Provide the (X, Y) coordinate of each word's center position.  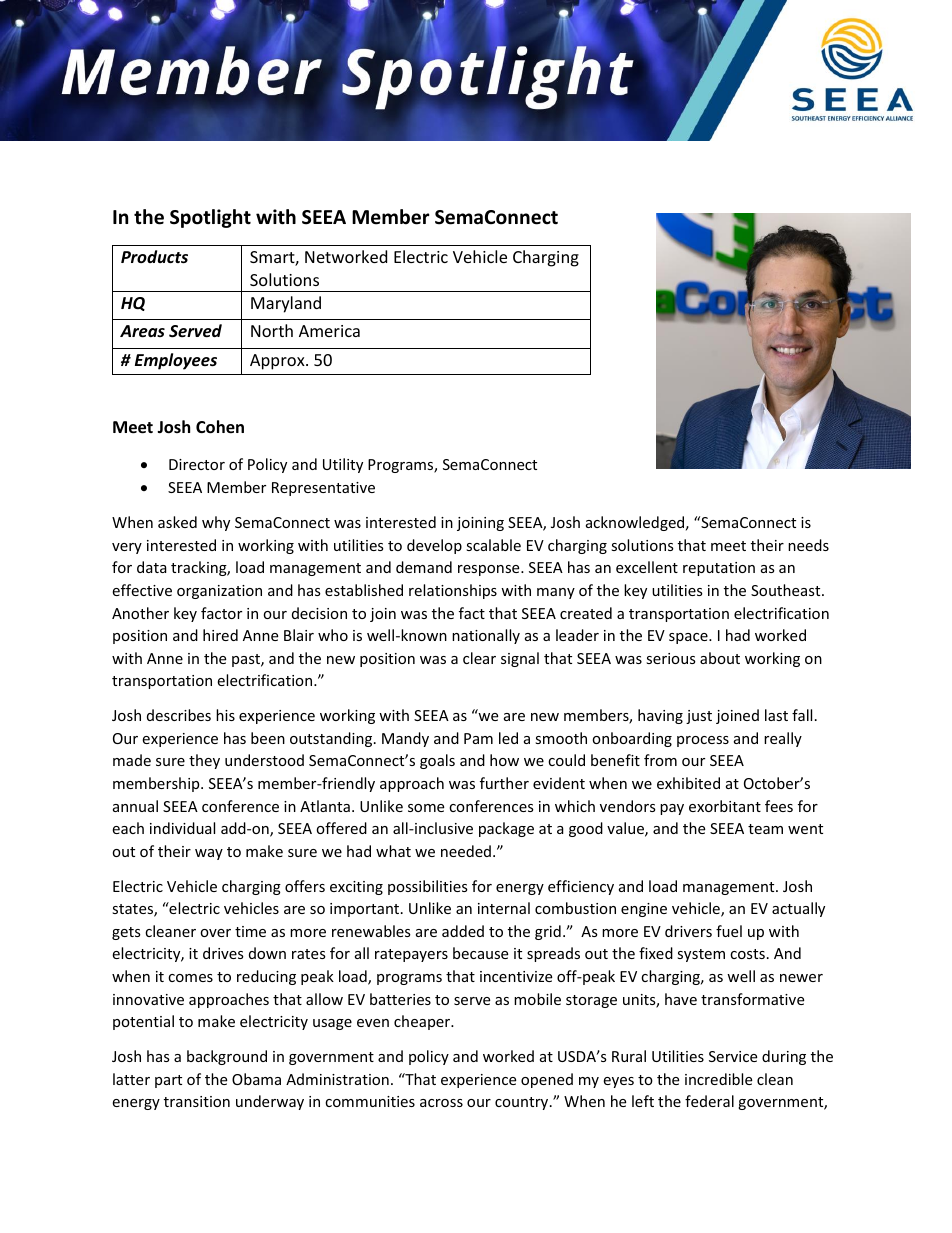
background (227, 1057)
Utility (343, 465)
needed (466, 851)
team (765, 829)
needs (808, 545)
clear (479, 658)
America (329, 331)
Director (197, 464)
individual (182, 828)
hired (220, 635)
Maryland (286, 304)
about (720, 658)
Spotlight (210, 218)
